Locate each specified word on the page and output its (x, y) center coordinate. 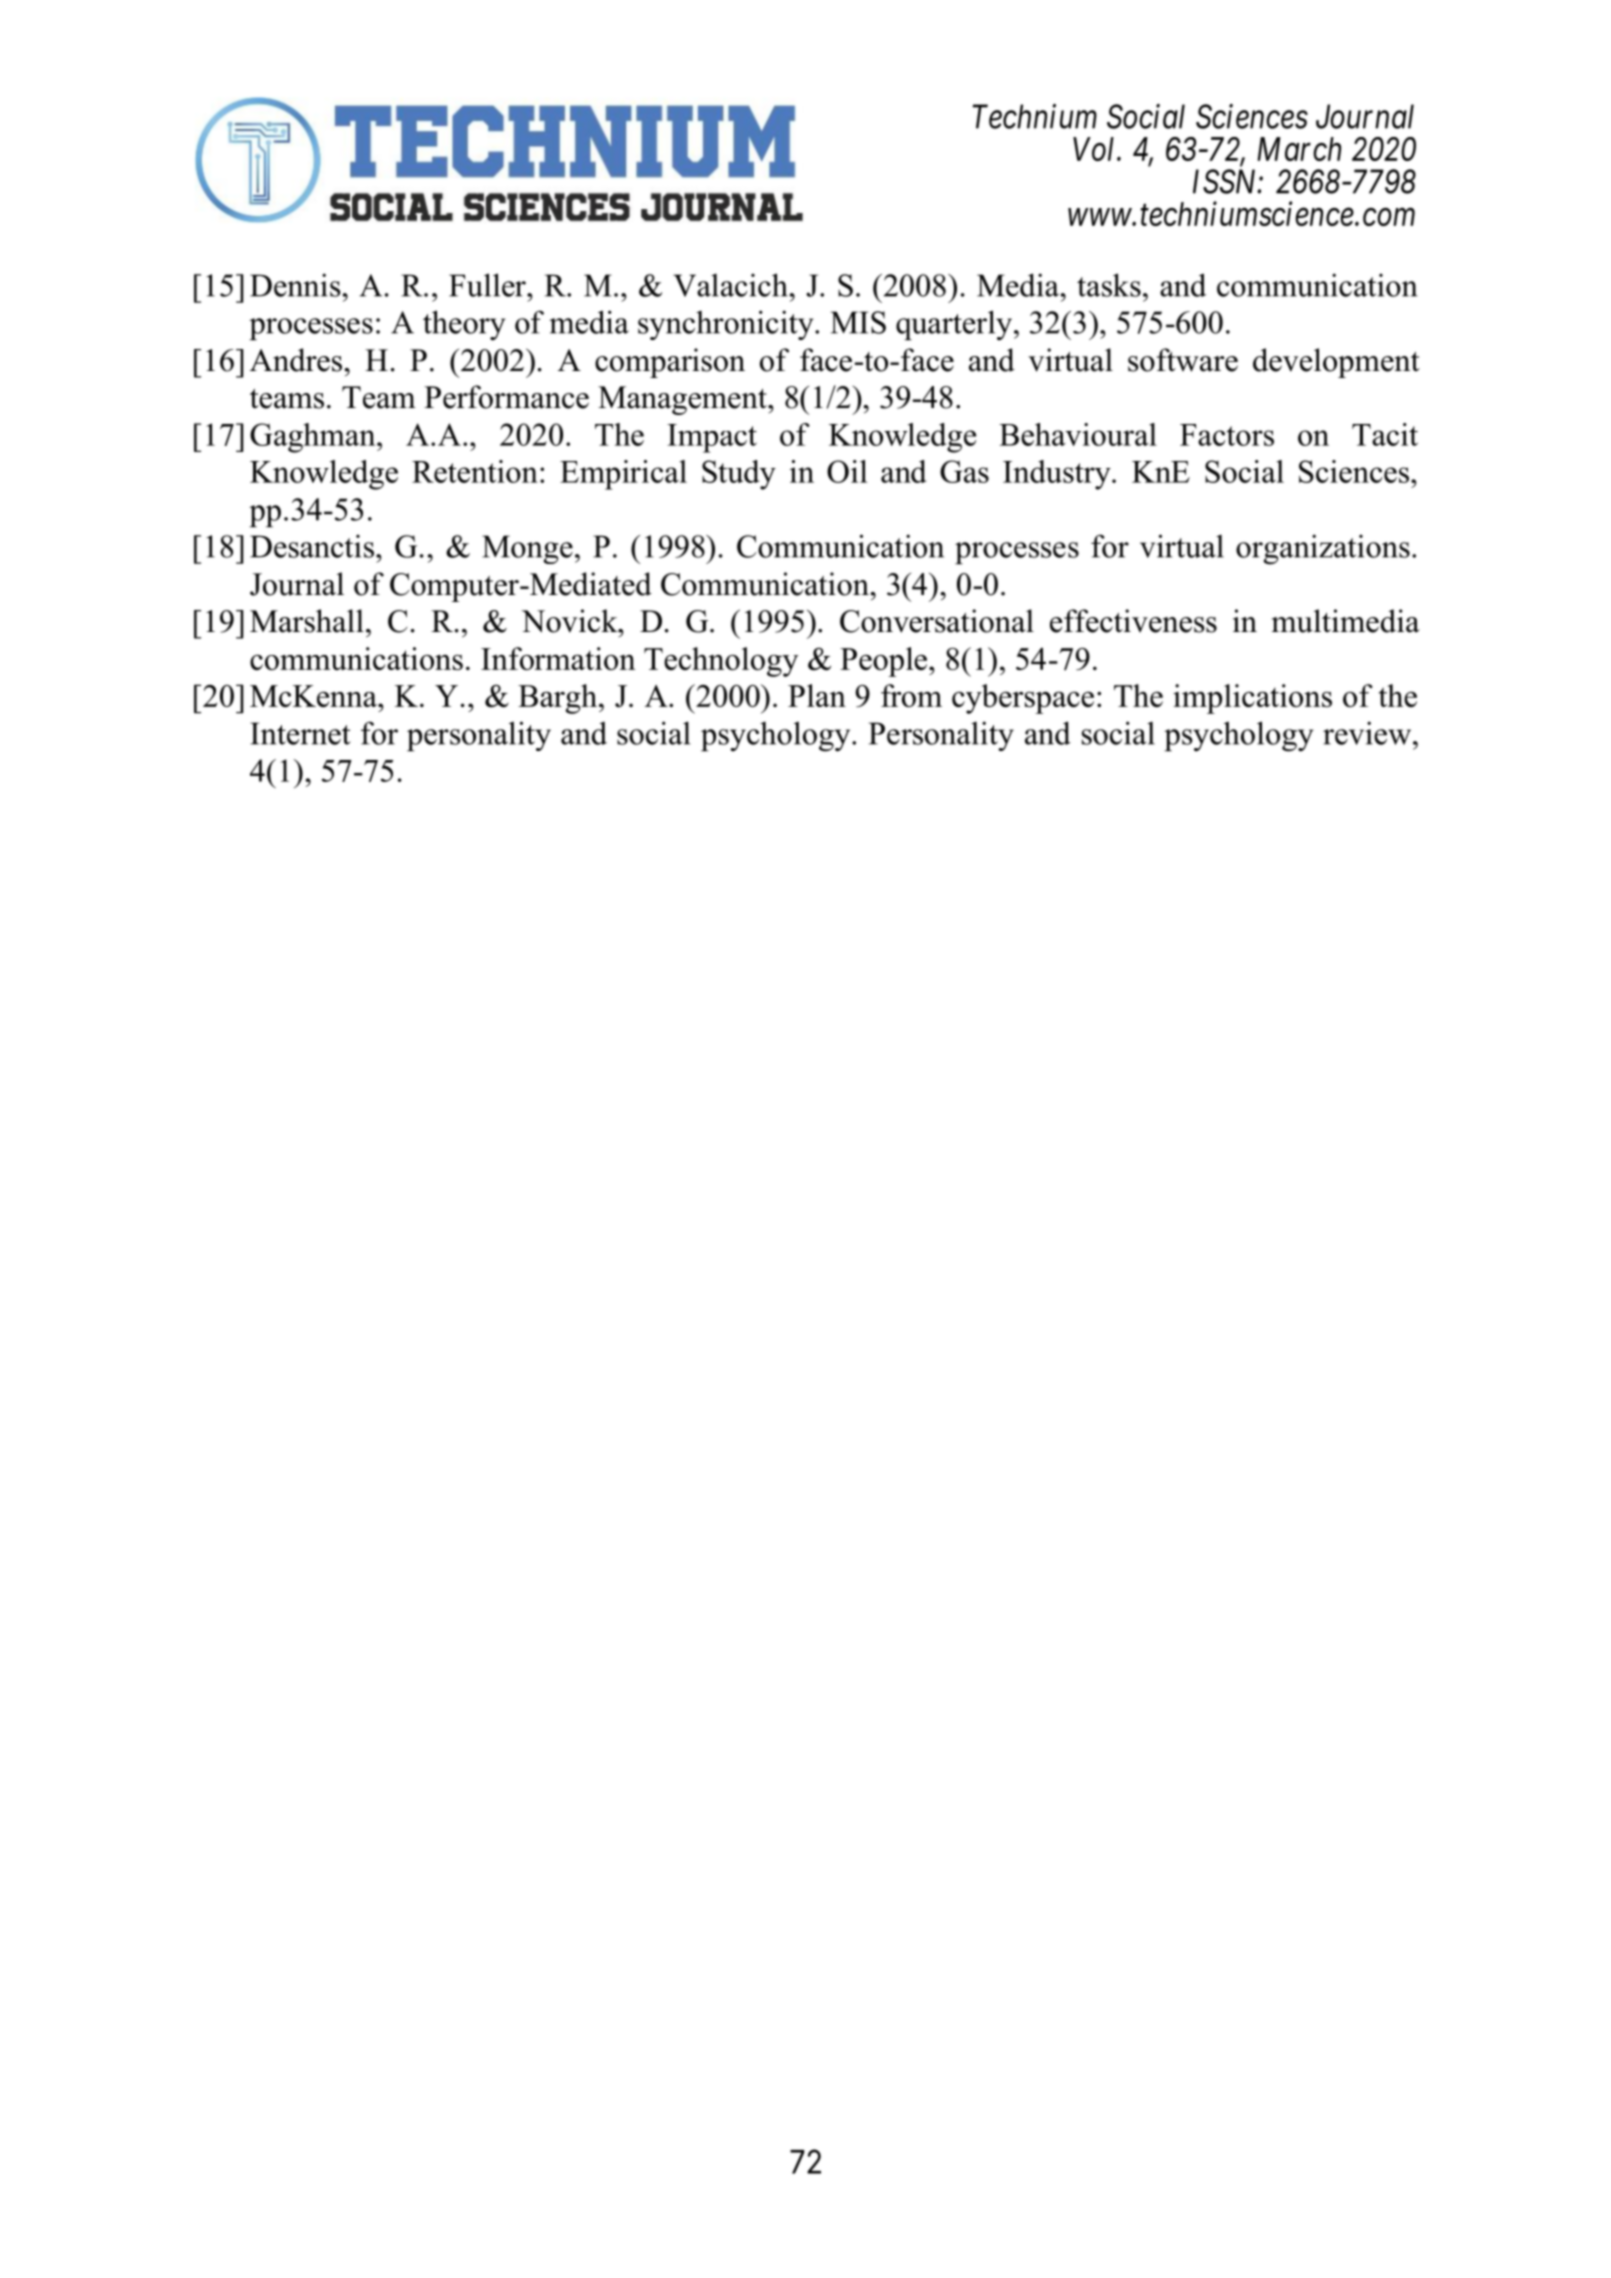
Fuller (488, 285)
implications (1252, 699)
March (1299, 149)
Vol (1095, 149)
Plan (817, 695)
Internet (300, 733)
